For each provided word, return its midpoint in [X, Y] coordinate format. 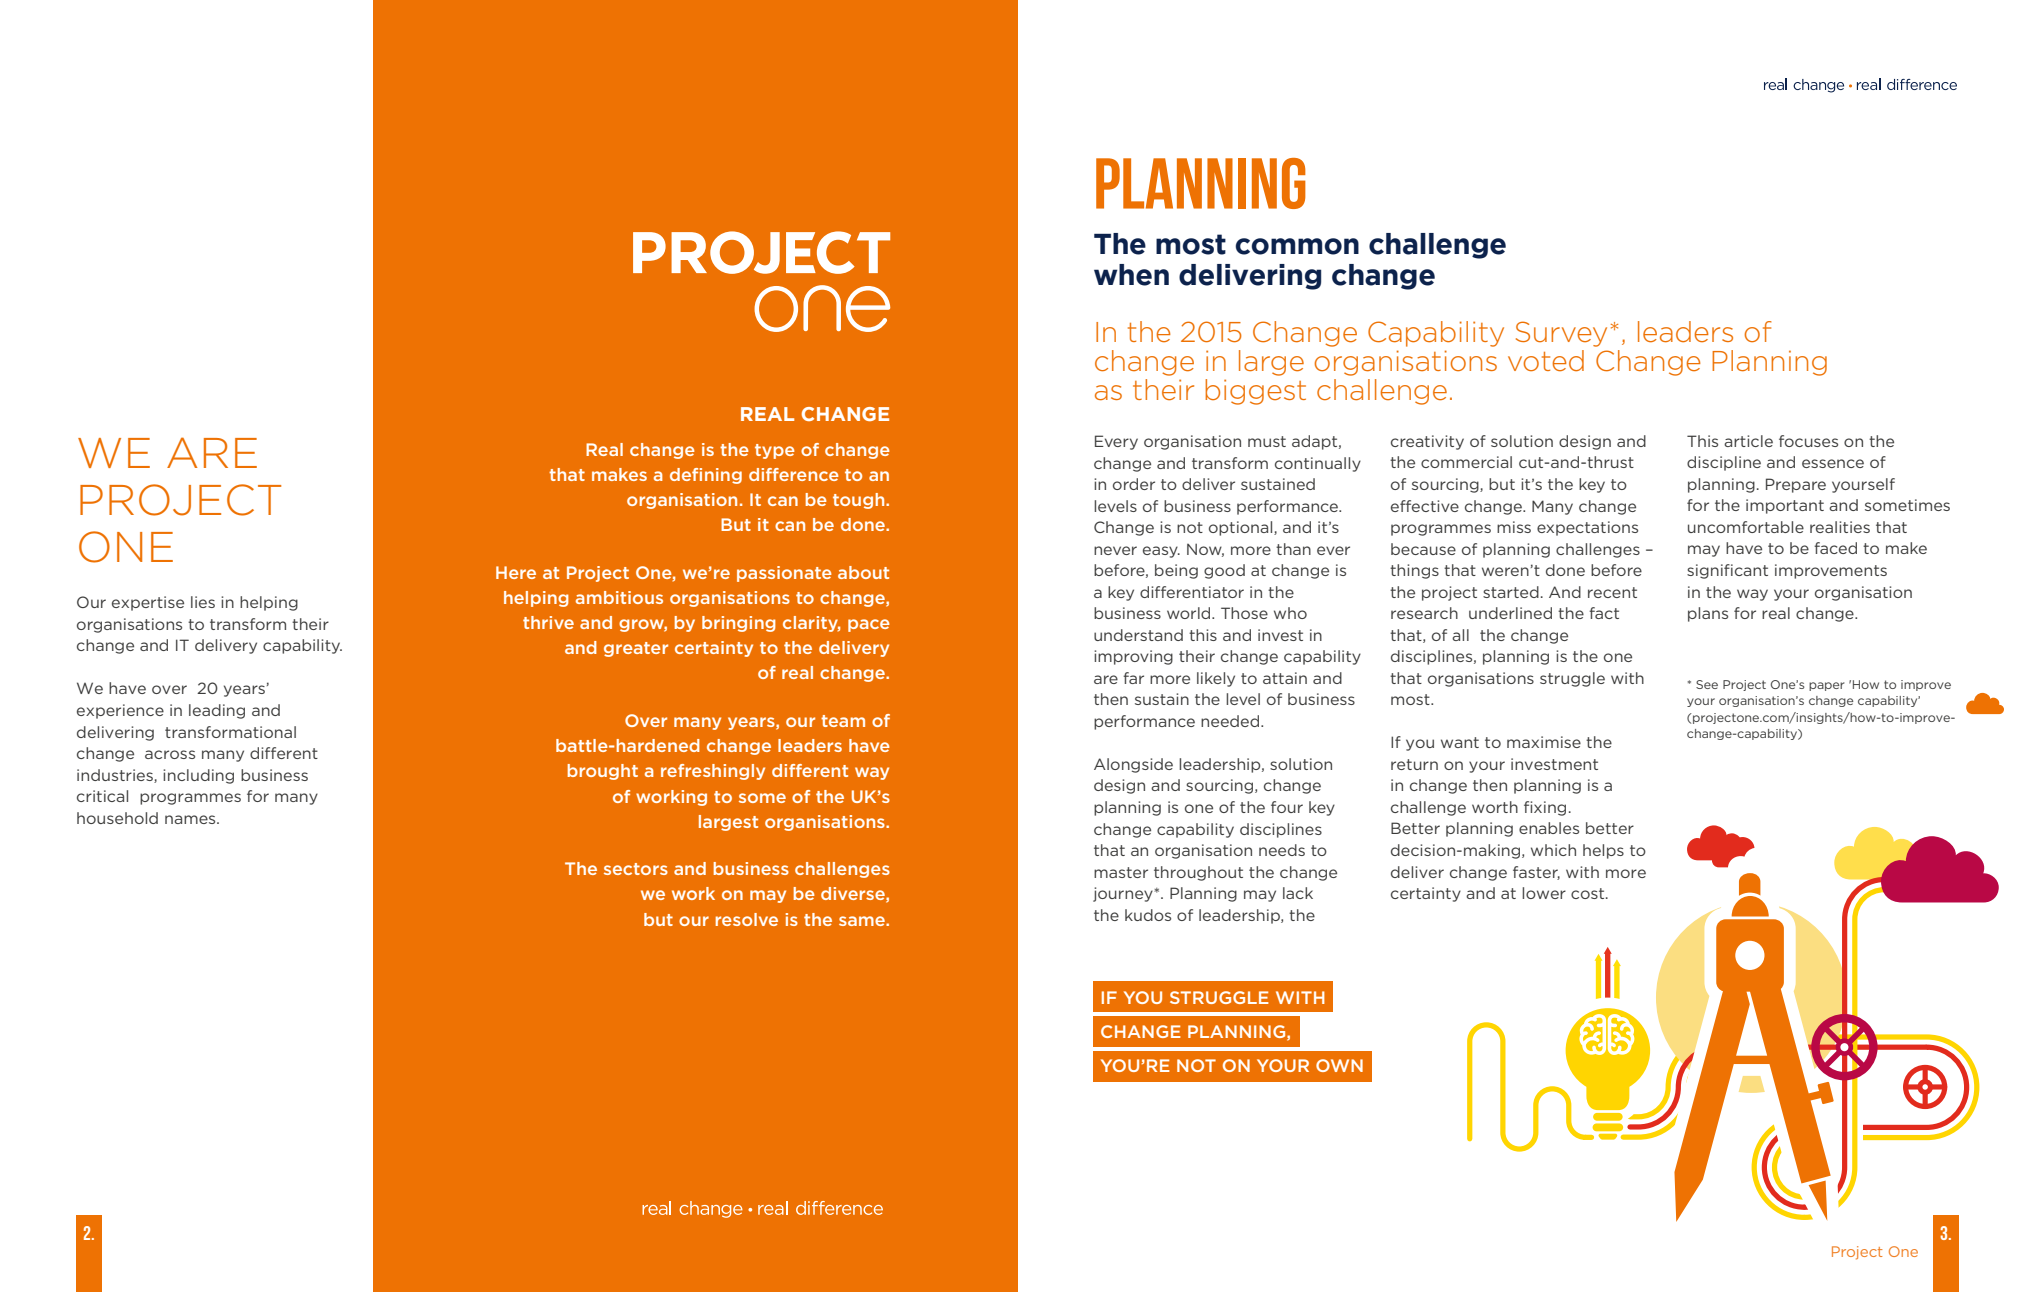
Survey [1561, 334]
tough [860, 501]
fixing [1545, 808]
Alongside [1133, 765]
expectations [1587, 528]
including [198, 776]
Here [516, 572]
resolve [747, 919]
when [1131, 275]
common [1297, 246]
